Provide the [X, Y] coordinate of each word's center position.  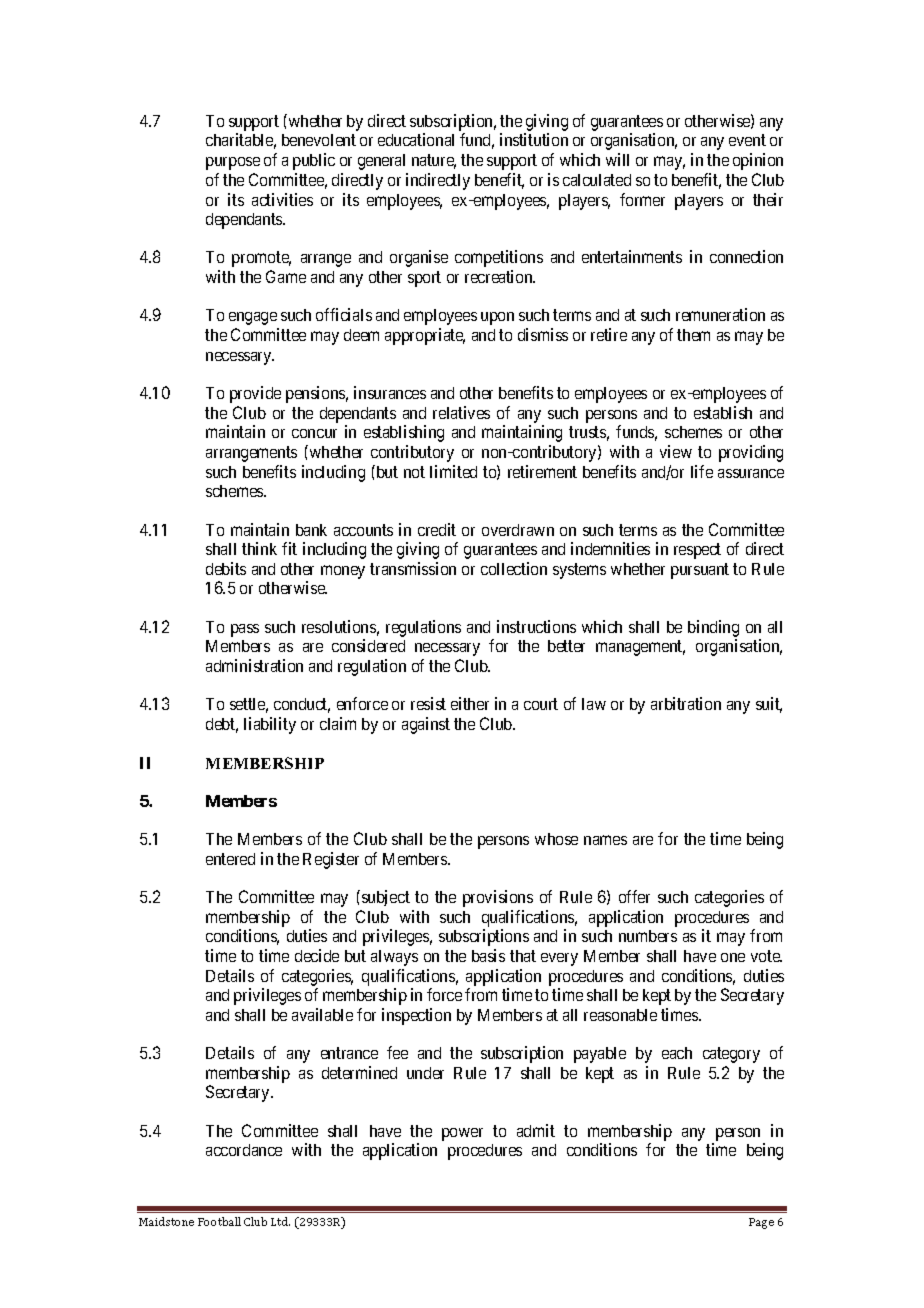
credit [437, 529]
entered [230, 859]
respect [697, 551]
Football [219, 1221]
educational [416, 139]
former [642, 199]
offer [634, 896]
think [259, 548]
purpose [233, 163]
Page [761, 1223]
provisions [498, 898]
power [462, 1134]
